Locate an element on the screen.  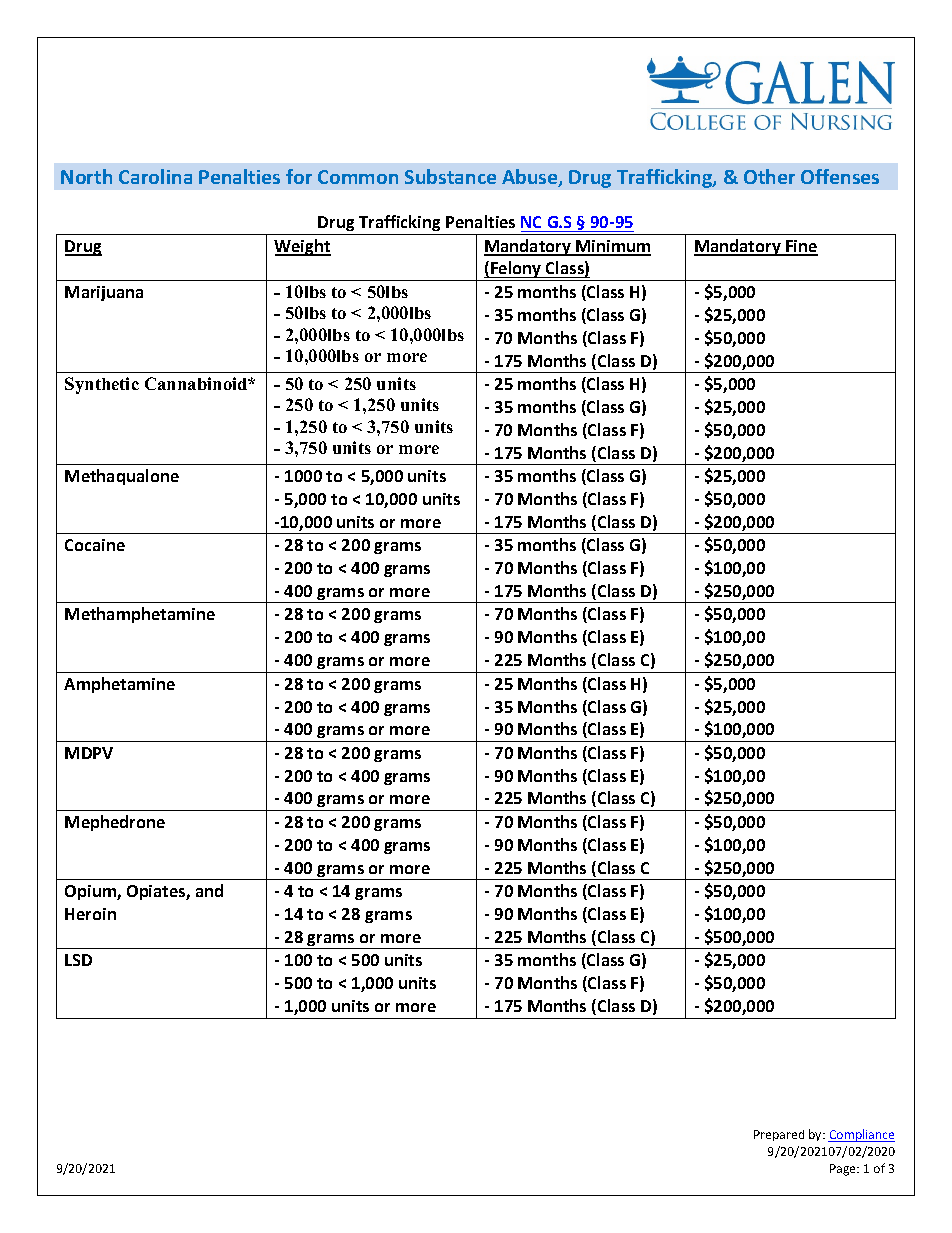
Mephedrone is located at coordinates (115, 823).
